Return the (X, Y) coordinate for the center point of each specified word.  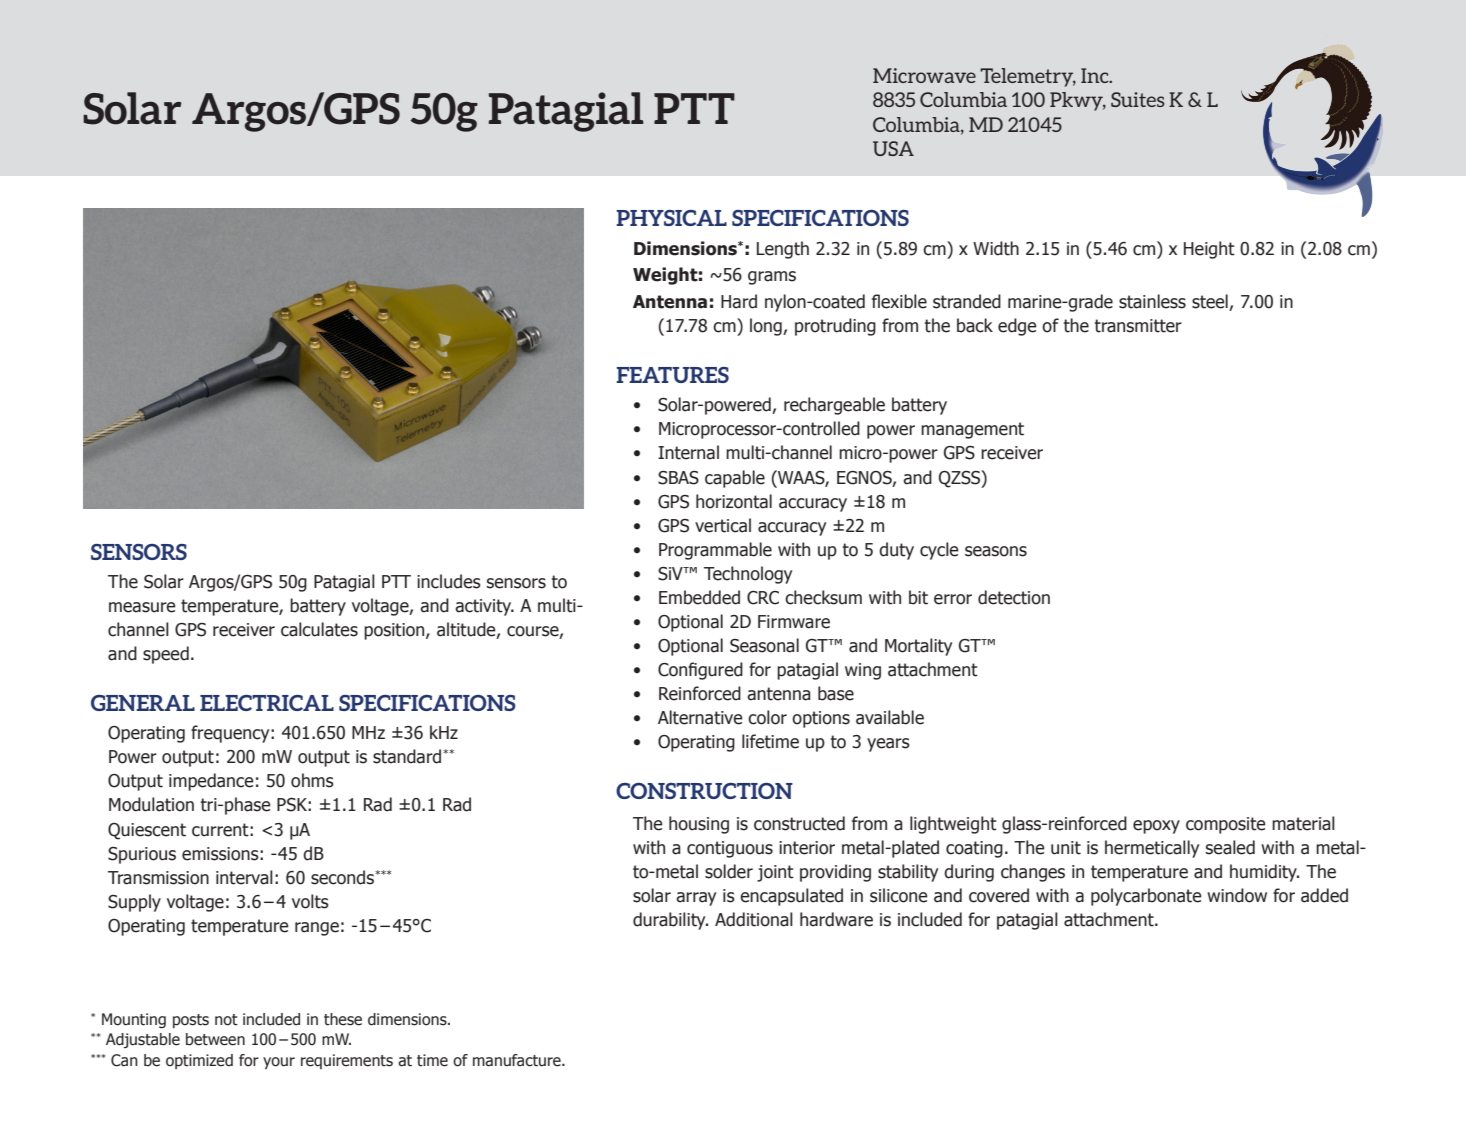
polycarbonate (1146, 897)
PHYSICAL (671, 218)
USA (893, 148)
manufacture (518, 1060)
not (226, 1020)
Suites (1138, 99)
